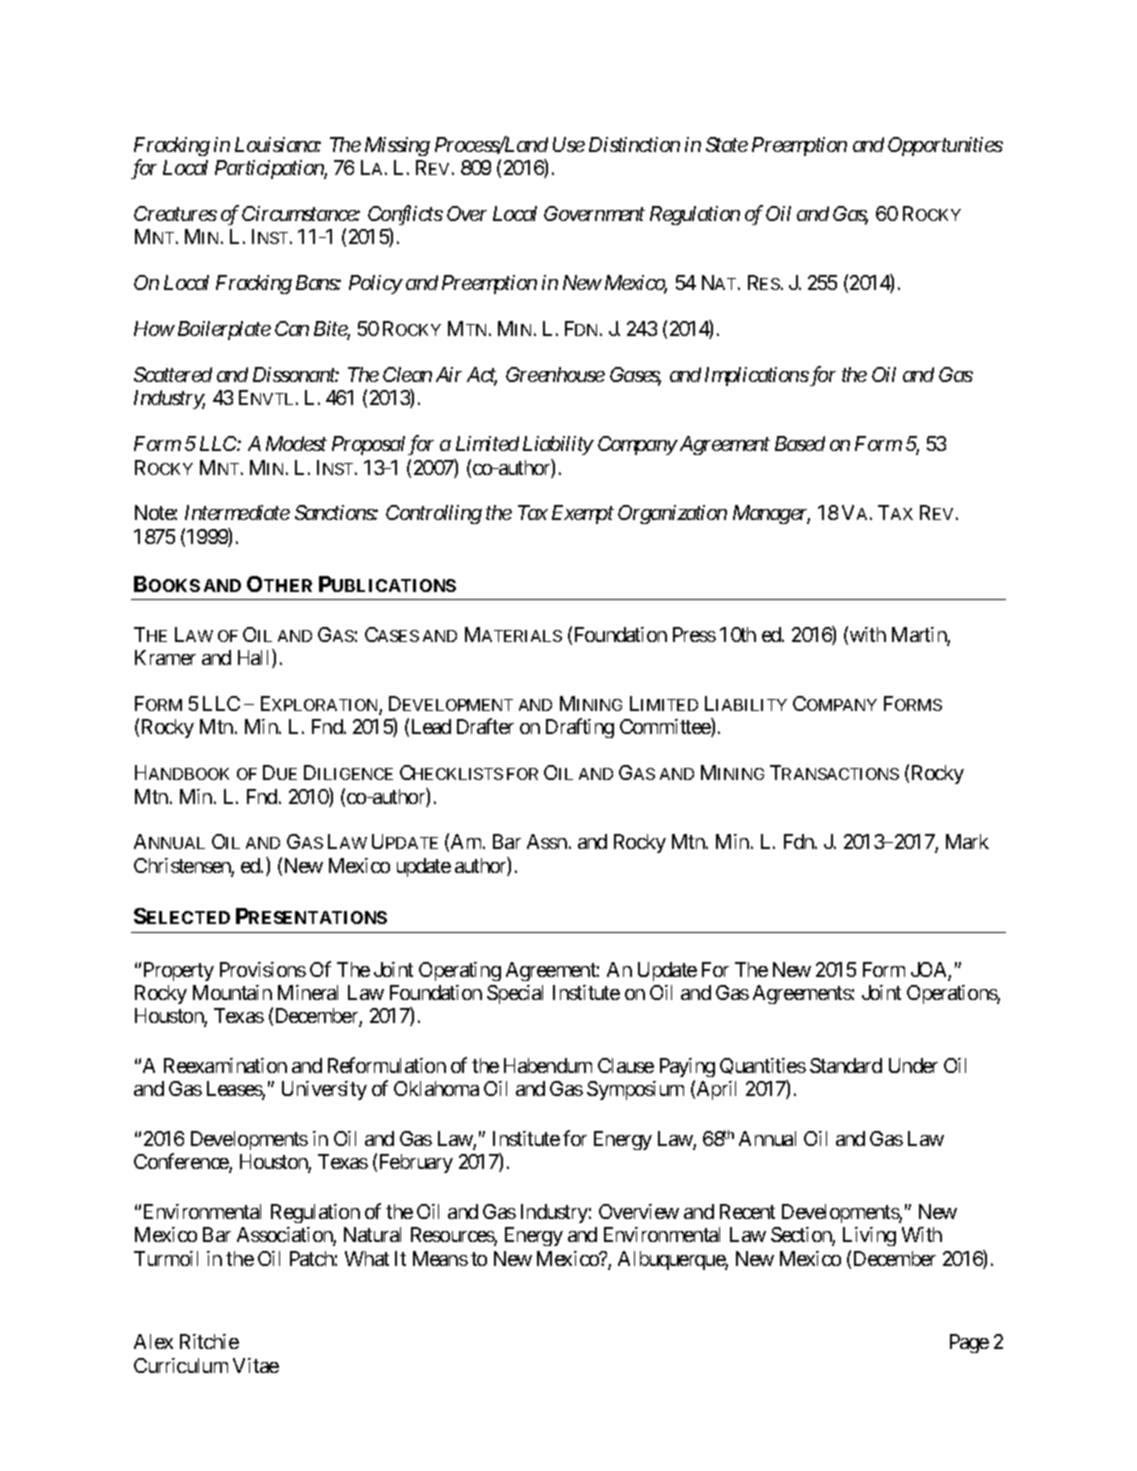 This image has height=1471, width=1137. What do you see at coordinates (945, 146) in the image?
I see `Opportunities` at bounding box center [945, 146].
